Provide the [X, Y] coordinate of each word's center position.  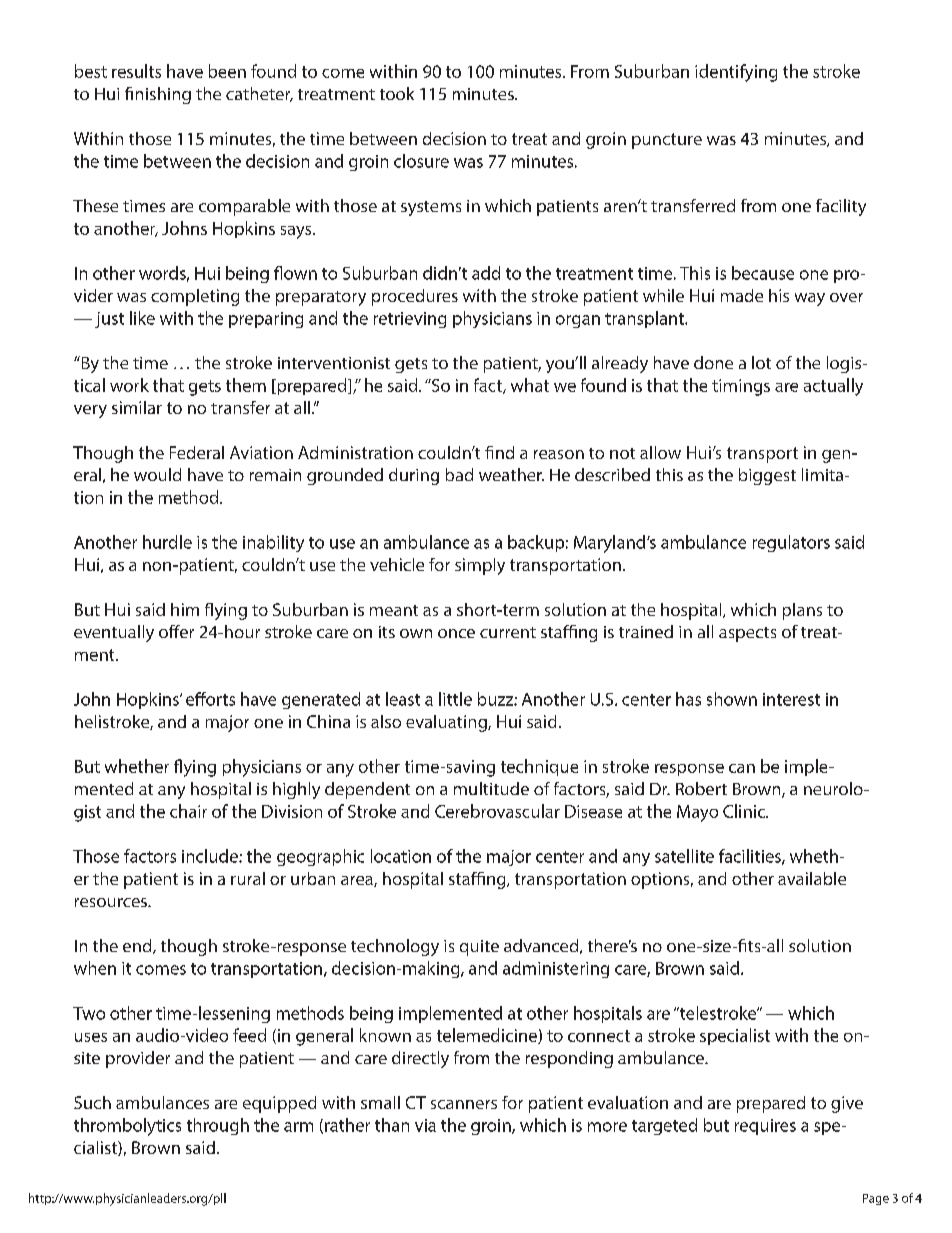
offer [176, 631]
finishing [158, 95]
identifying [736, 73]
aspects [747, 634]
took [397, 93]
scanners [464, 1104]
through [218, 1126]
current [508, 632]
